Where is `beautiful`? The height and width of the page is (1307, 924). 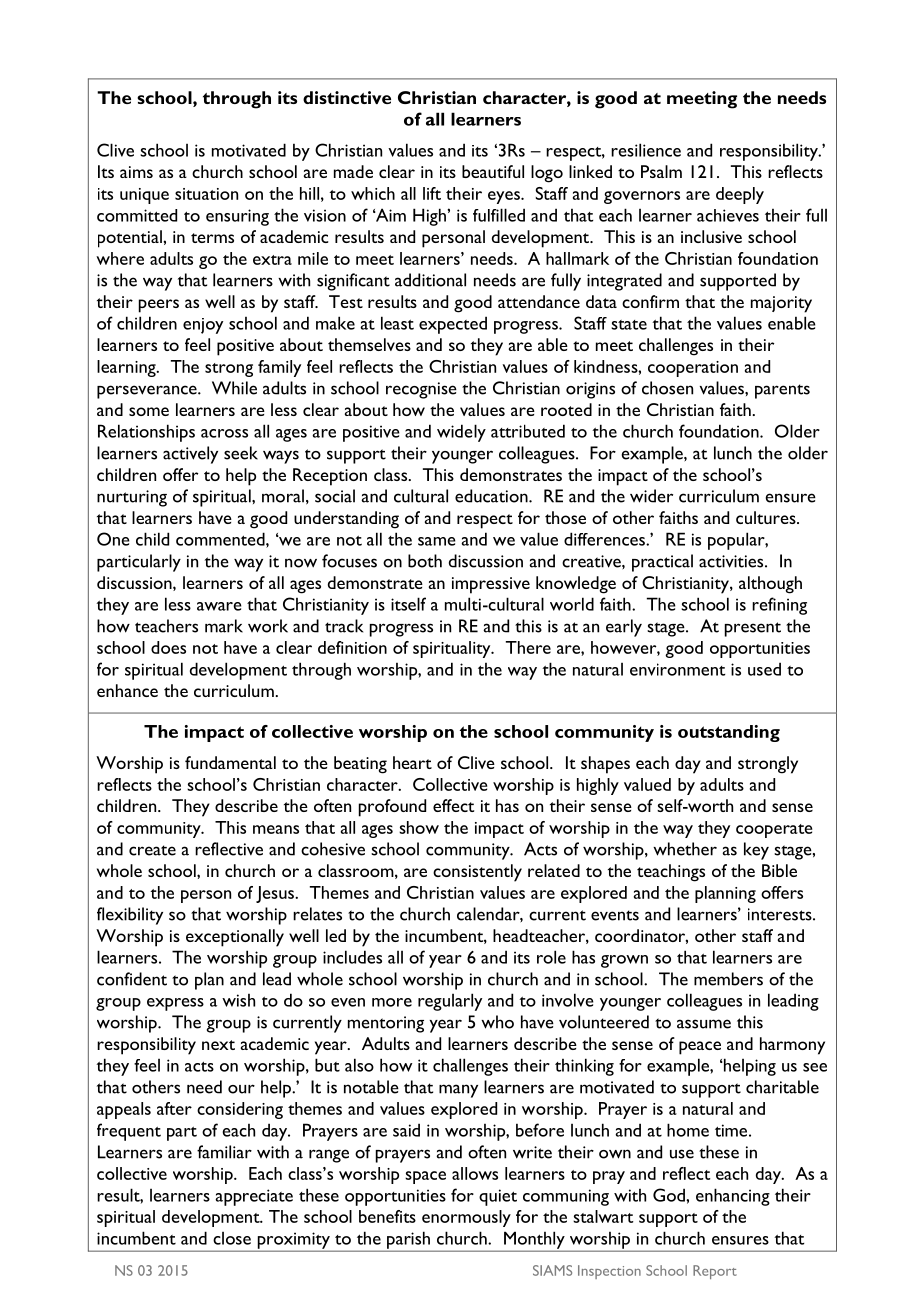
beautiful is located at coordinates (493, 171).
